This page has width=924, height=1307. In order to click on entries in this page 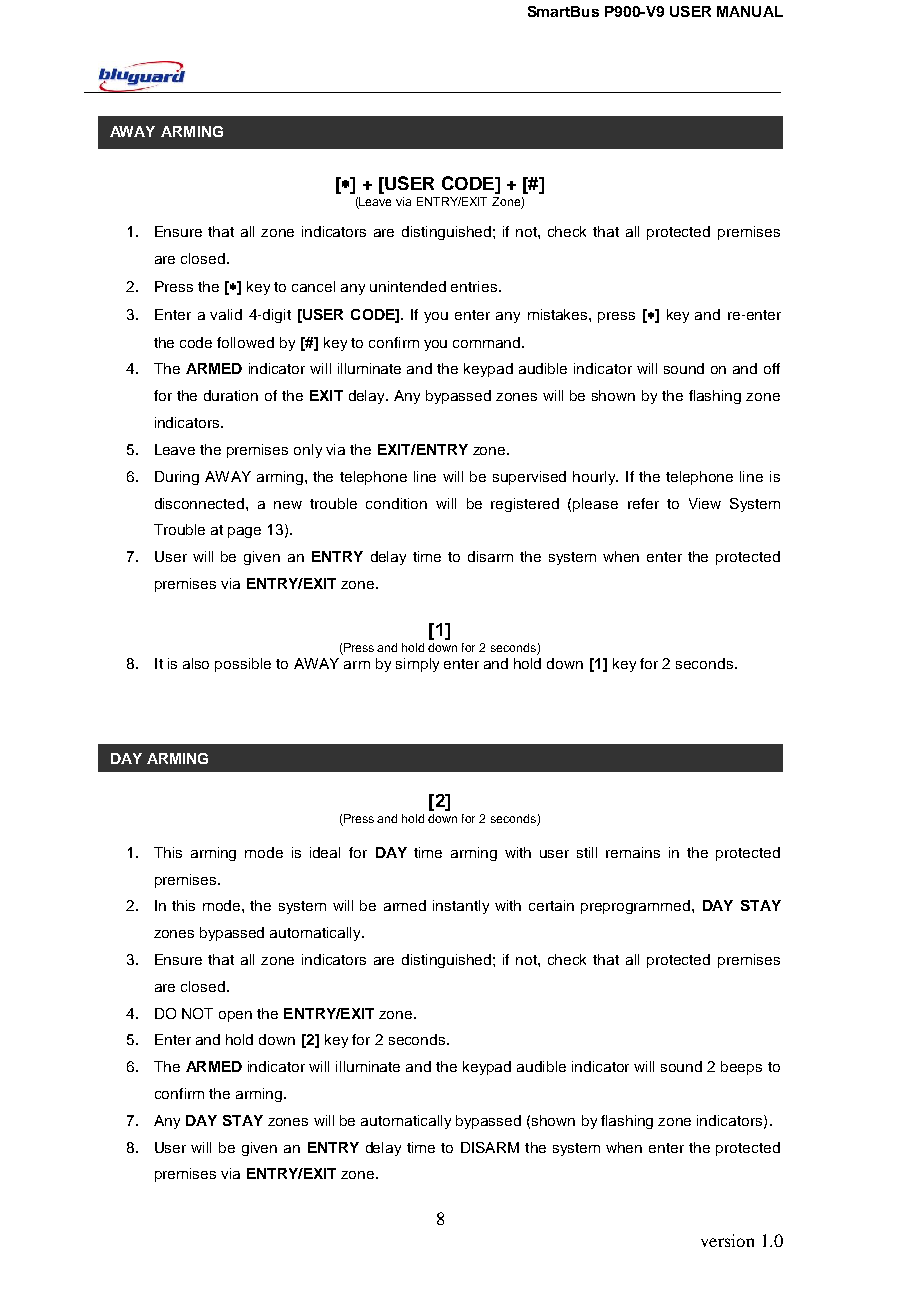, I will do `click(475, 286)`.
